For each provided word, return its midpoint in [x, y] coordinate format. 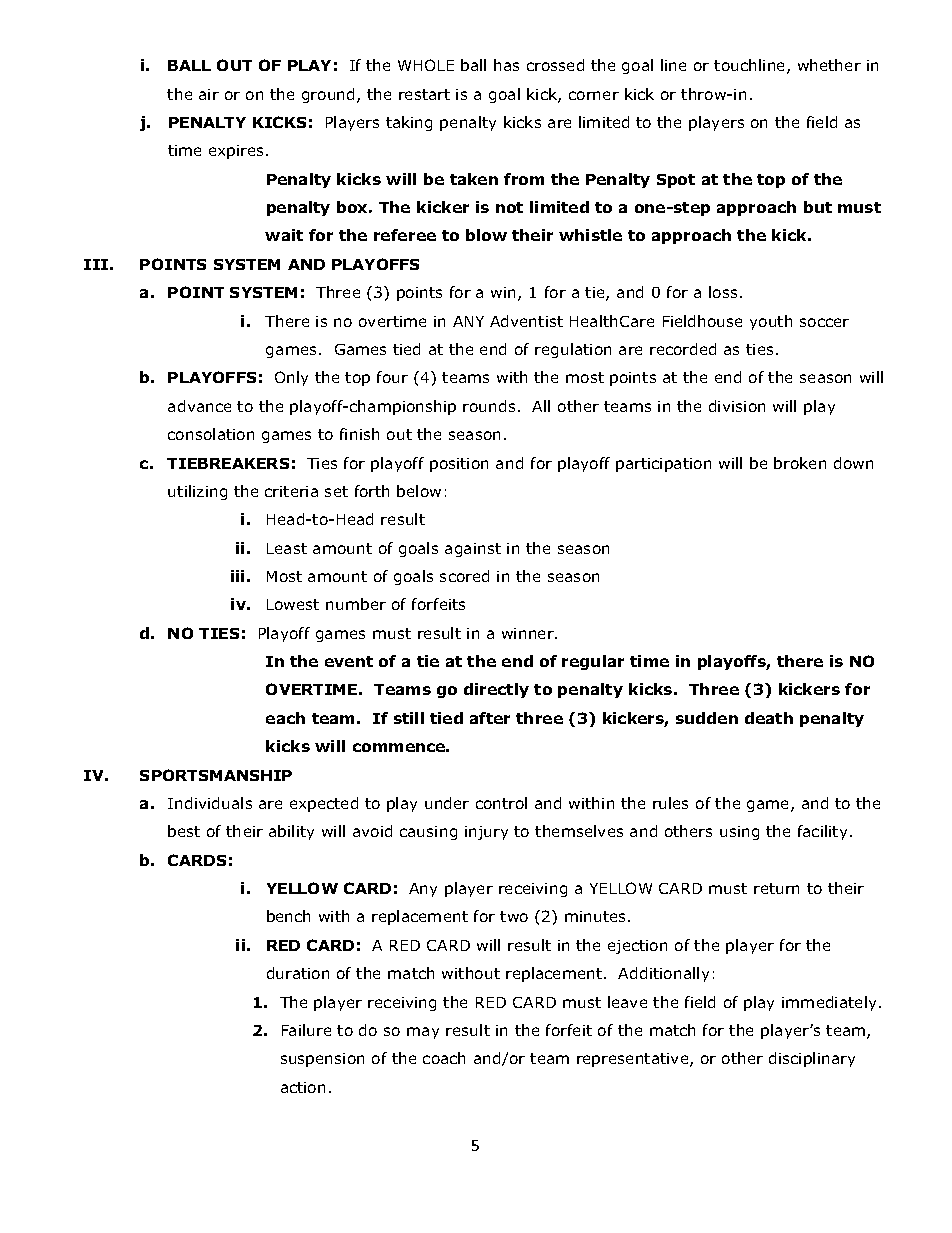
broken [800, 463]
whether [829, 65]
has [506, 65]
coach [444, 1058]
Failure [306, 1030]
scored [464, 576]
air [209, 94]
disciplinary [812, 1059]
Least [287, 548]
